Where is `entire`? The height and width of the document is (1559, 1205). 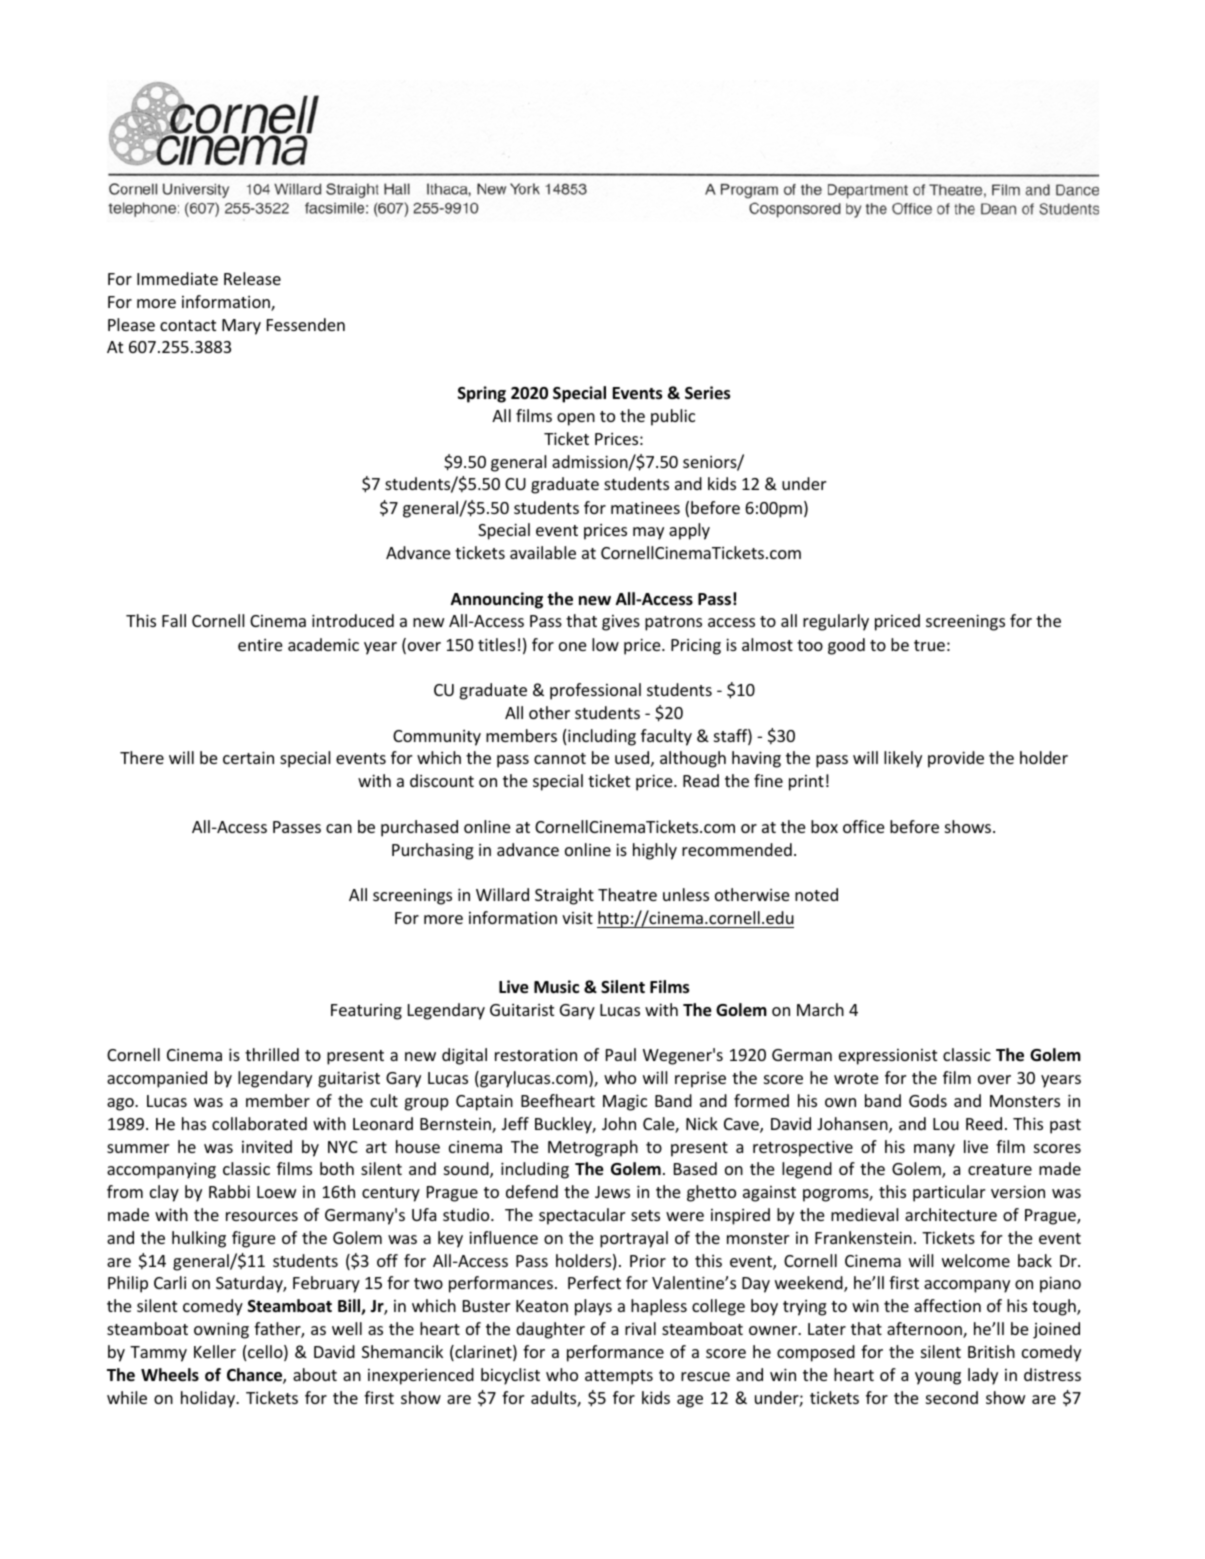 entire is located at coordinates (260, 645).
